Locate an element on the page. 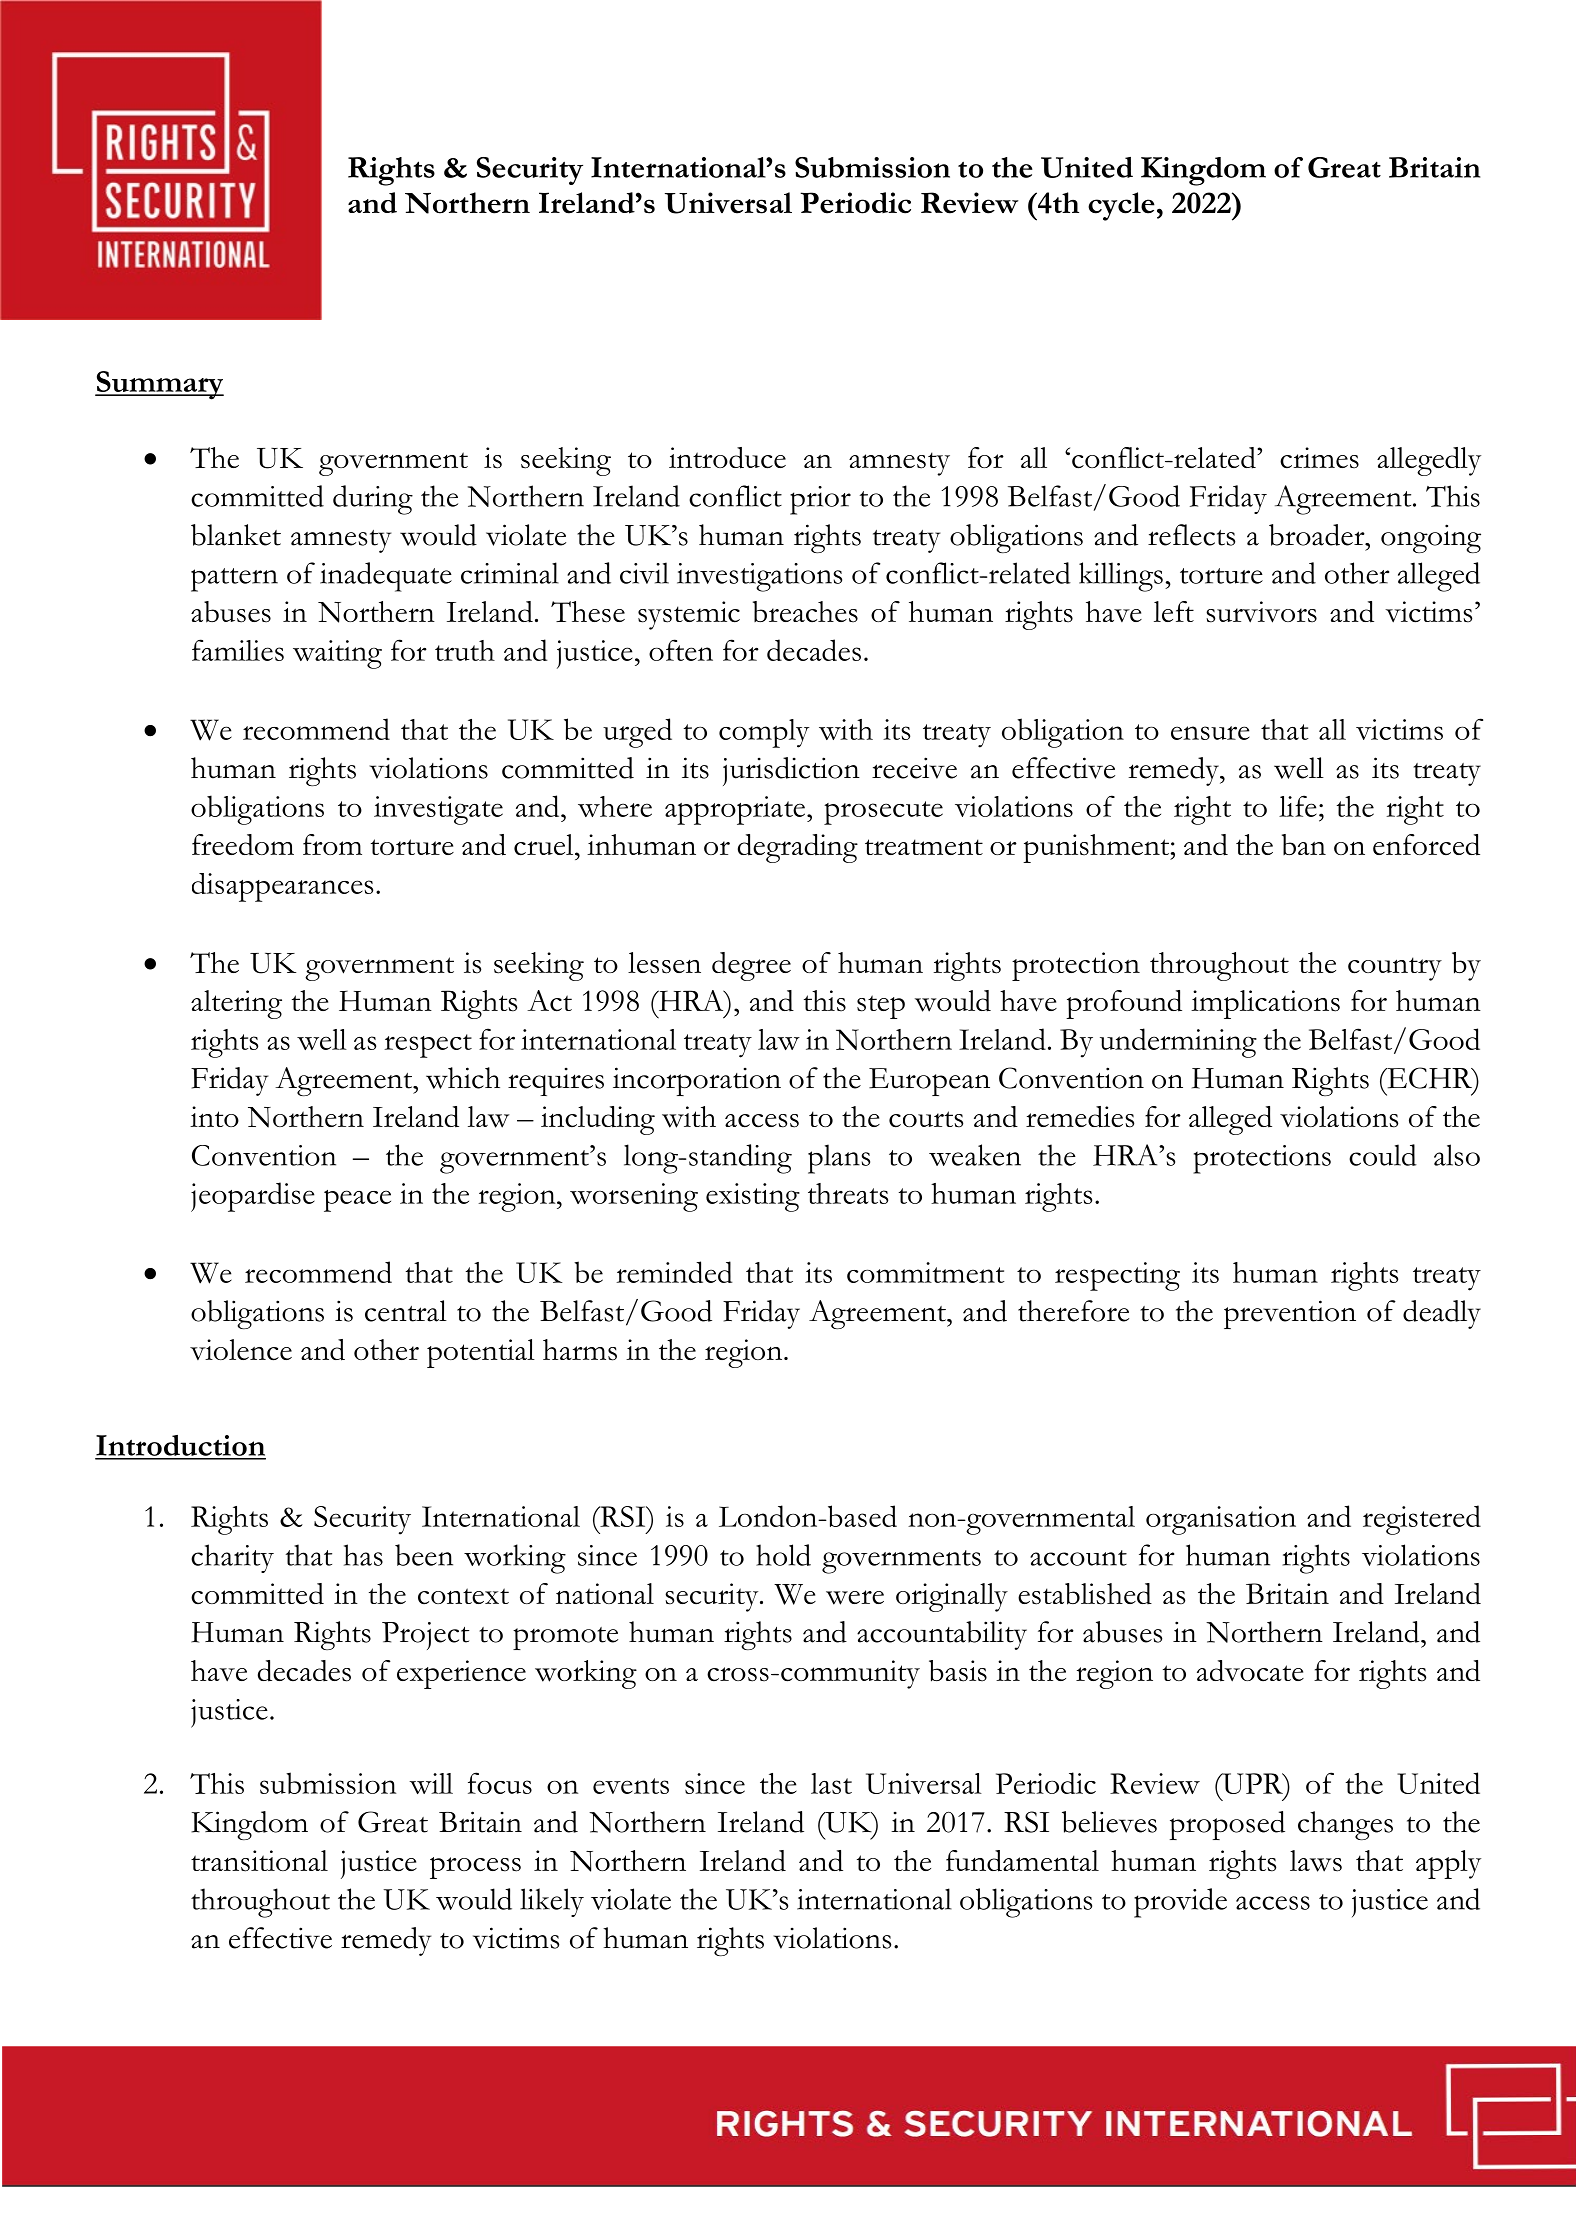  organisation is located at coordinates (1221, 1520).
